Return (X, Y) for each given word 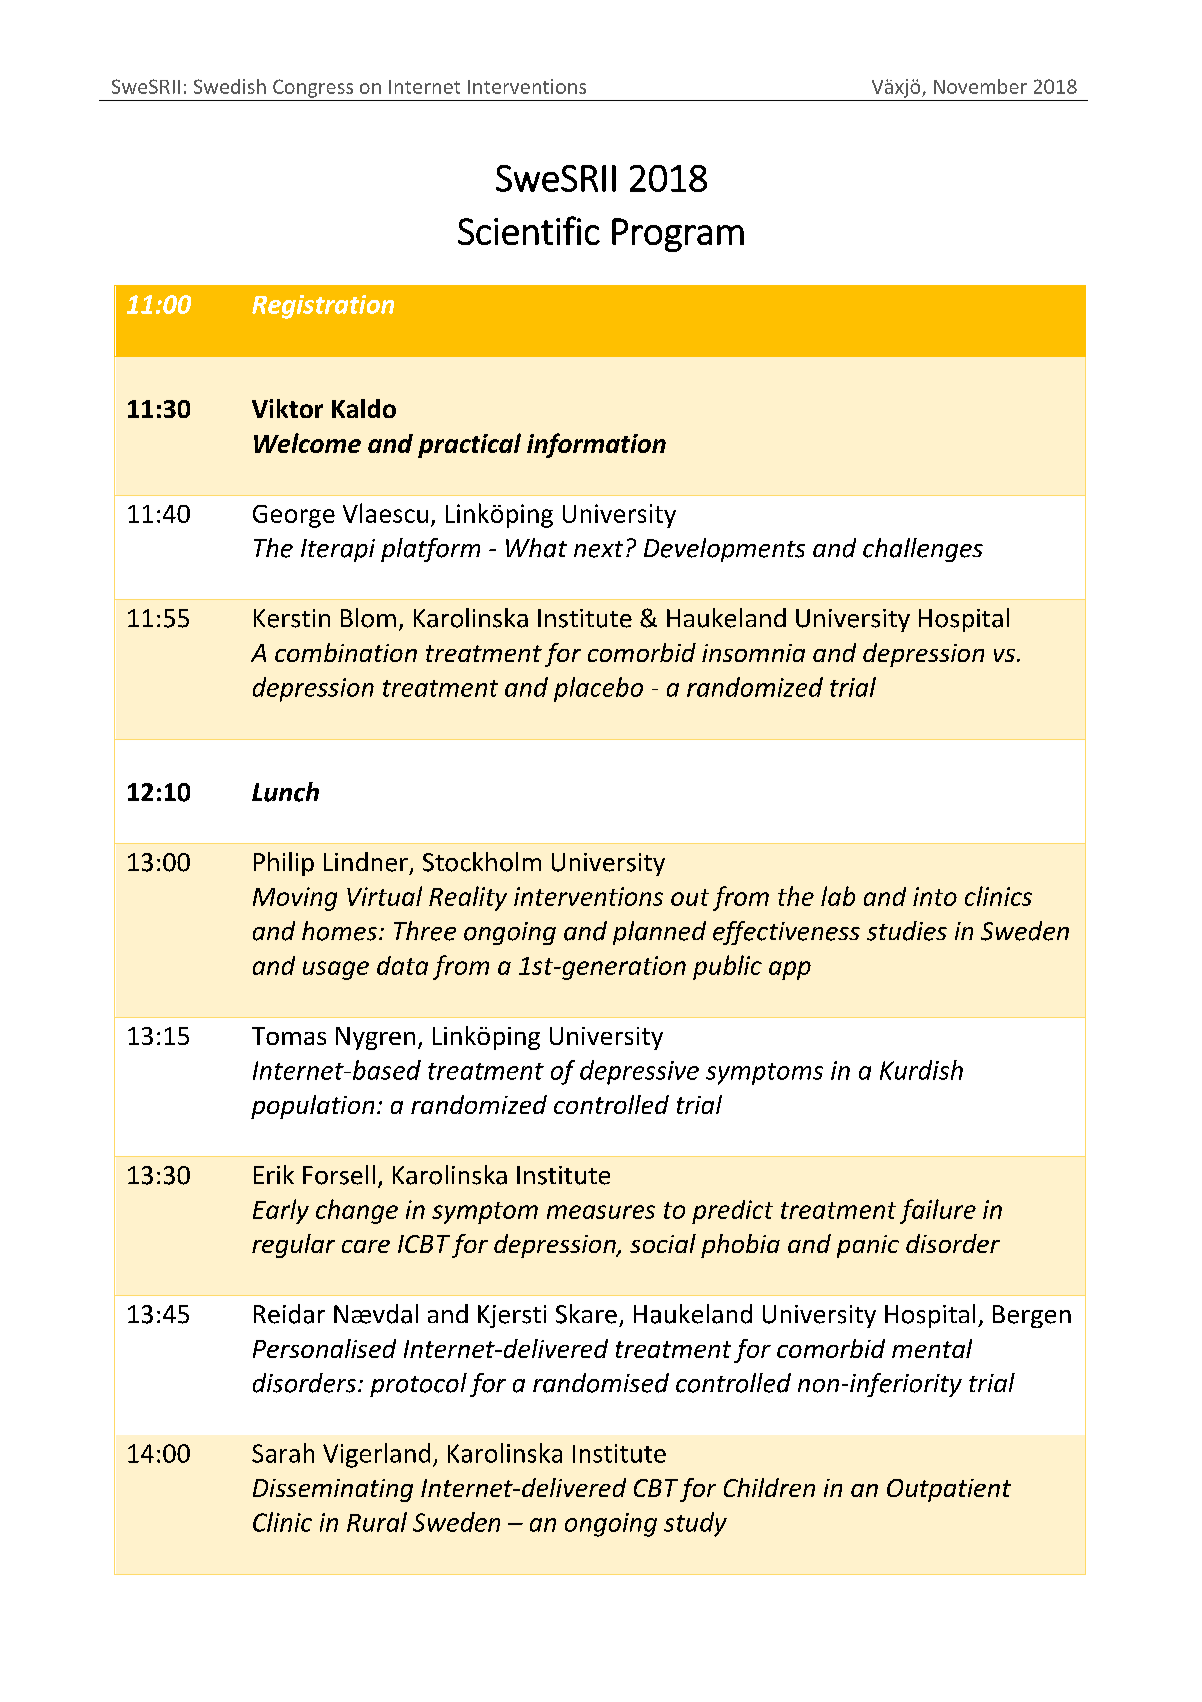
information (596, 445)
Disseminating (333, 1490)
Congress (313, 88)
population (312, 1107)
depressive (639, 1072)
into (935, 896)
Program (678, 235)
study (695, 1524)
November (980, 86)
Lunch (285, 792)
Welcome (307, 443)
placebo (598, 689)
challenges (923, 550)
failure (938, 1211)
